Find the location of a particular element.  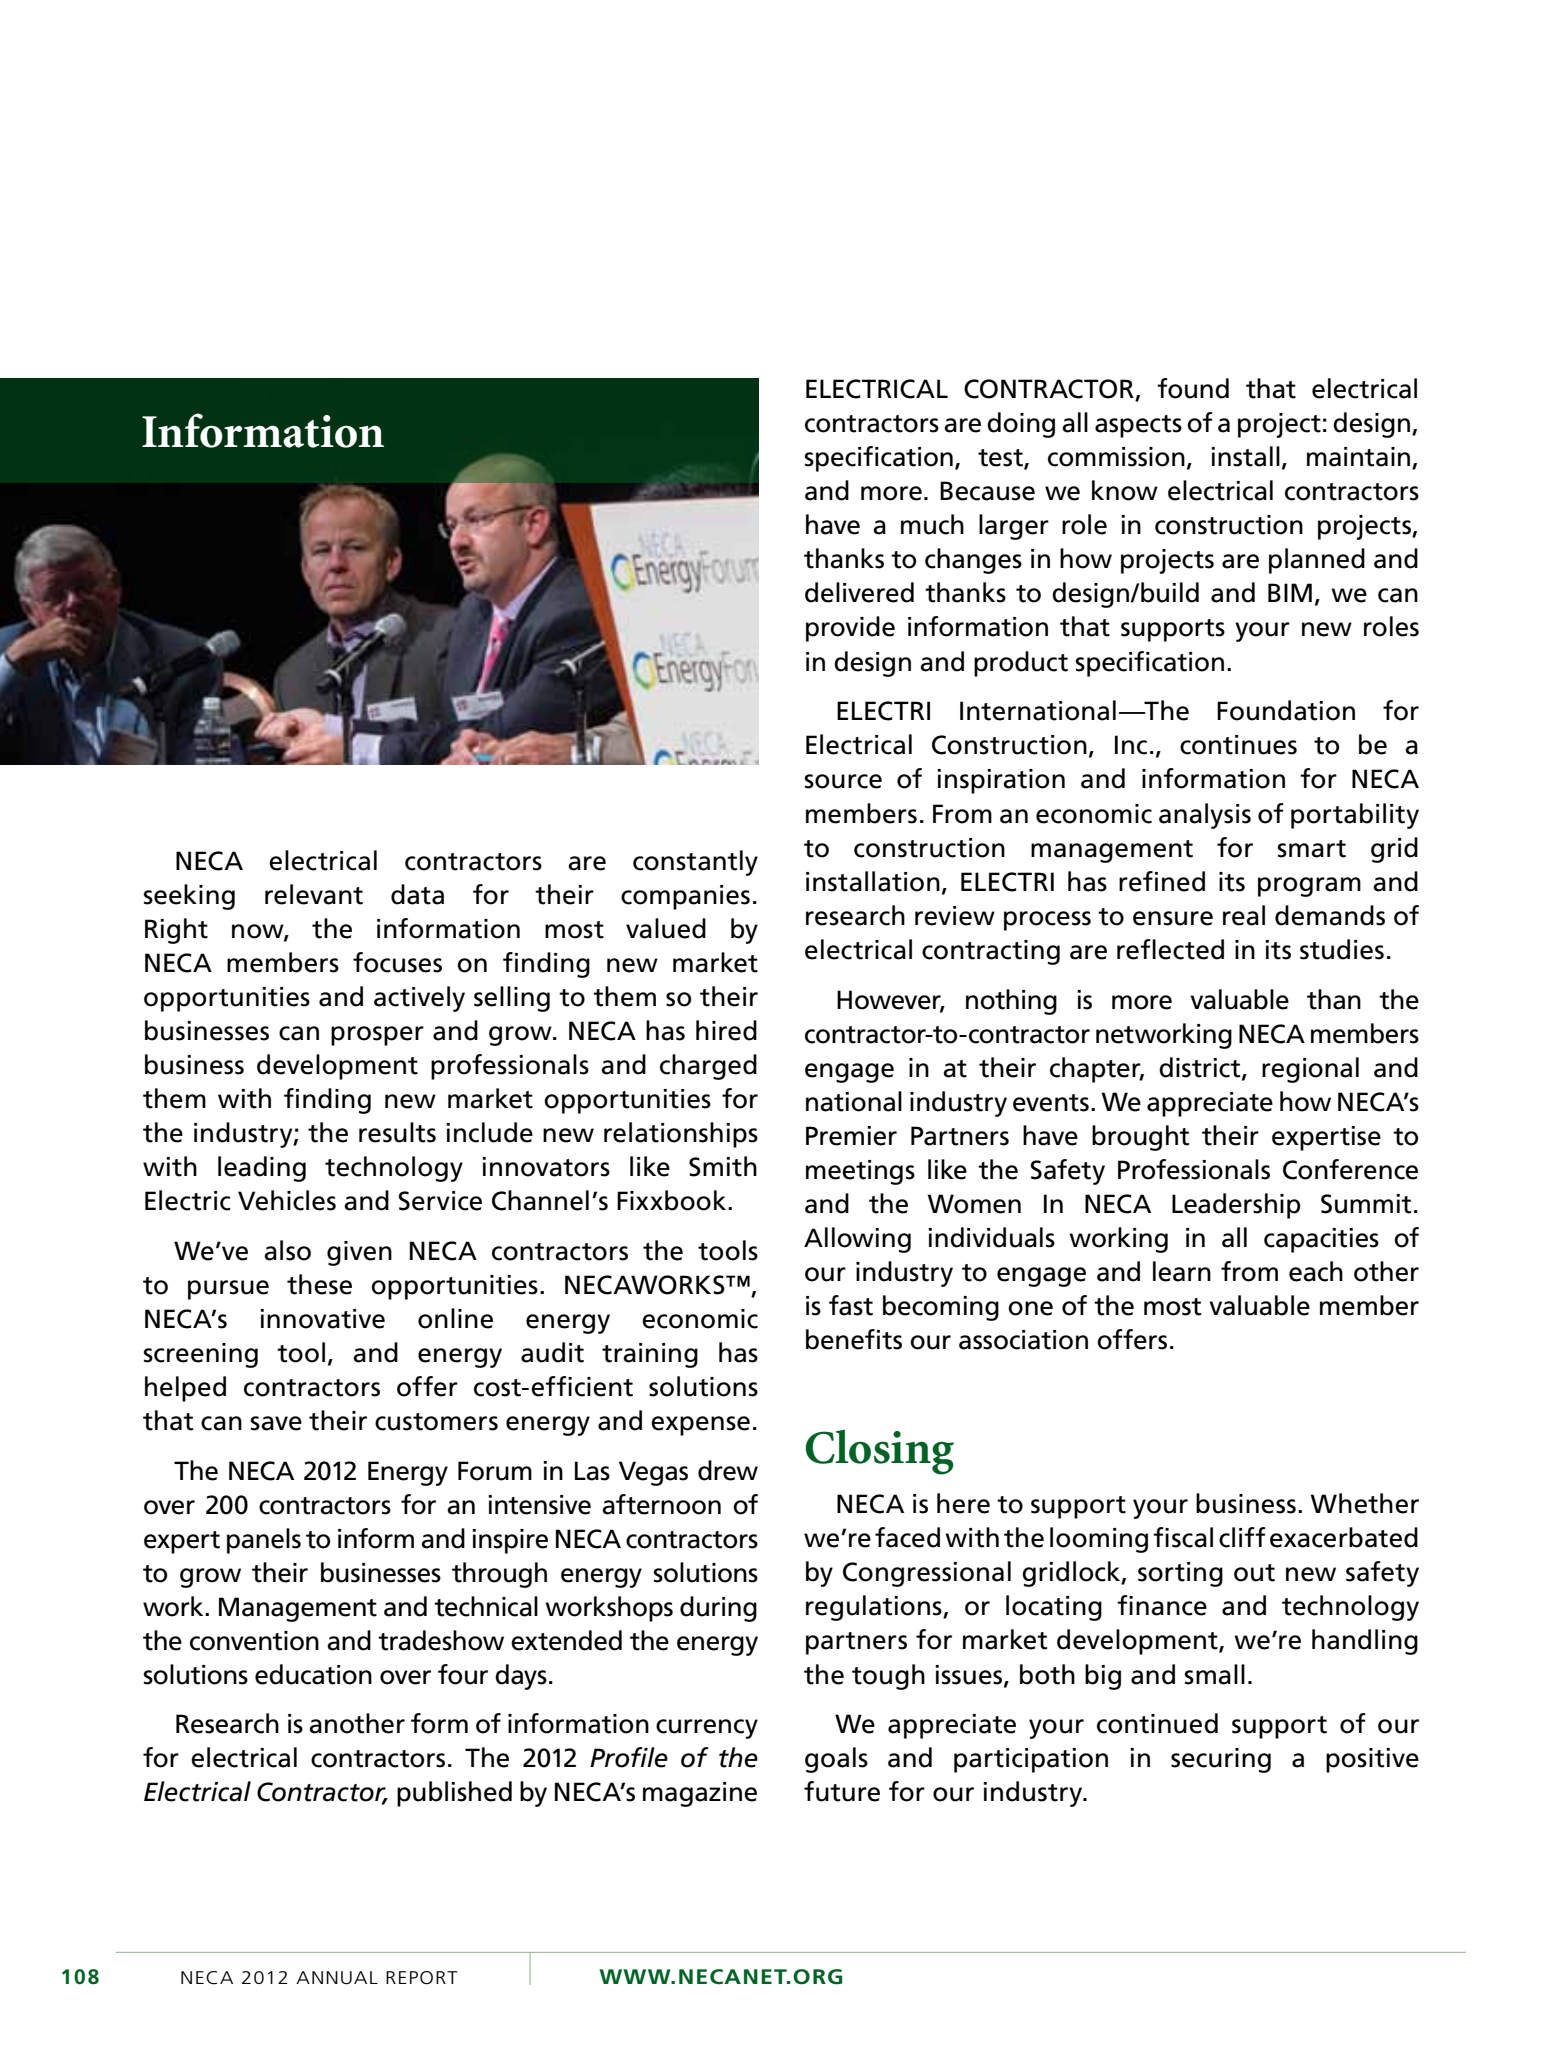

reflected is located at coordinates (1170, 949).
